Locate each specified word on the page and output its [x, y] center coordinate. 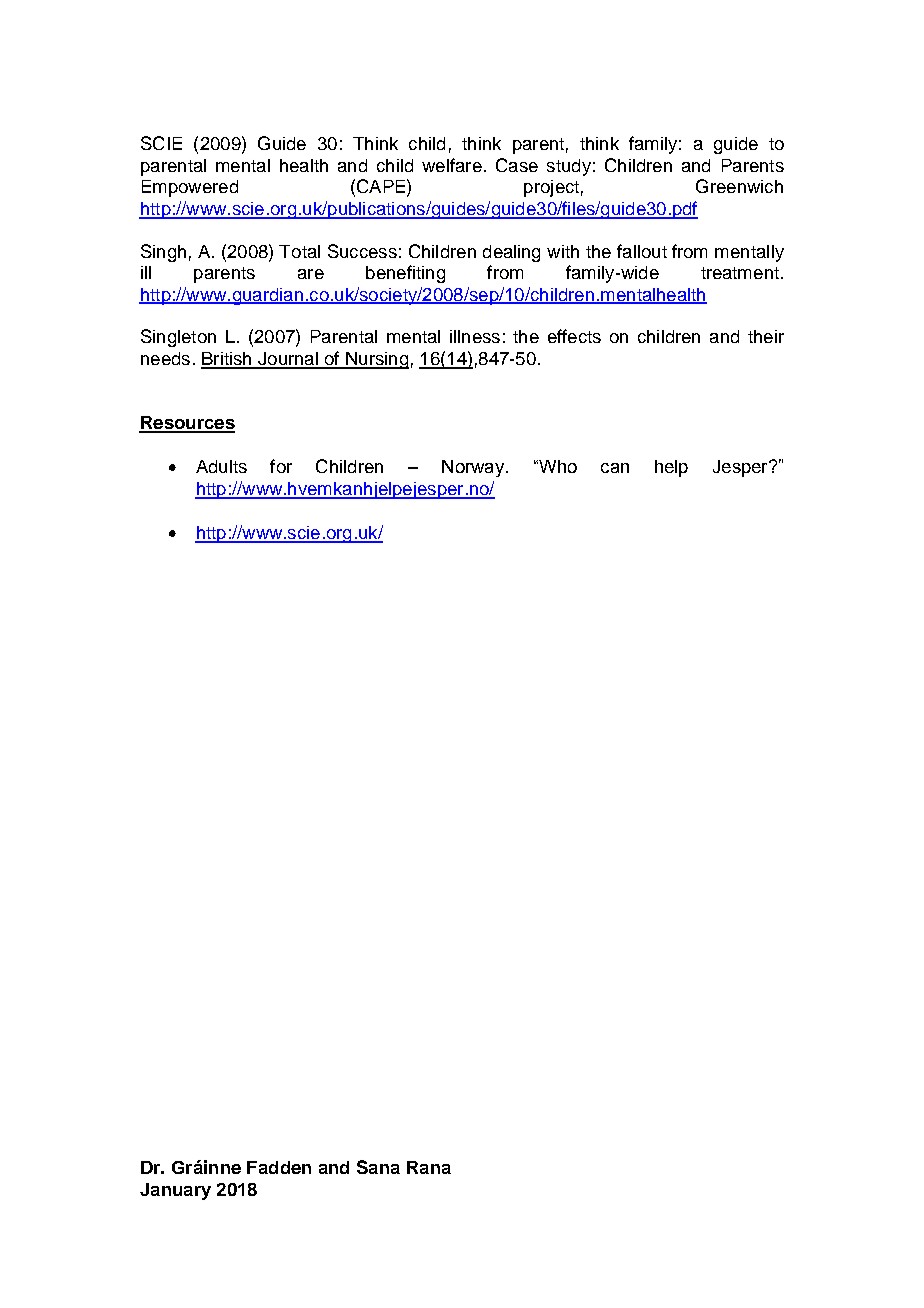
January [175, 1191]
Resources [187, 424]
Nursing [376, 360]
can [615, 468]
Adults [221, 466]
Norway [474, 468]
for [281, 466]
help [671, 468]
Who [556, 466]
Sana [378, 1167]
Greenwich [739, 186]
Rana [429, 1167]
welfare [452, 165]
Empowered [190, 188]
